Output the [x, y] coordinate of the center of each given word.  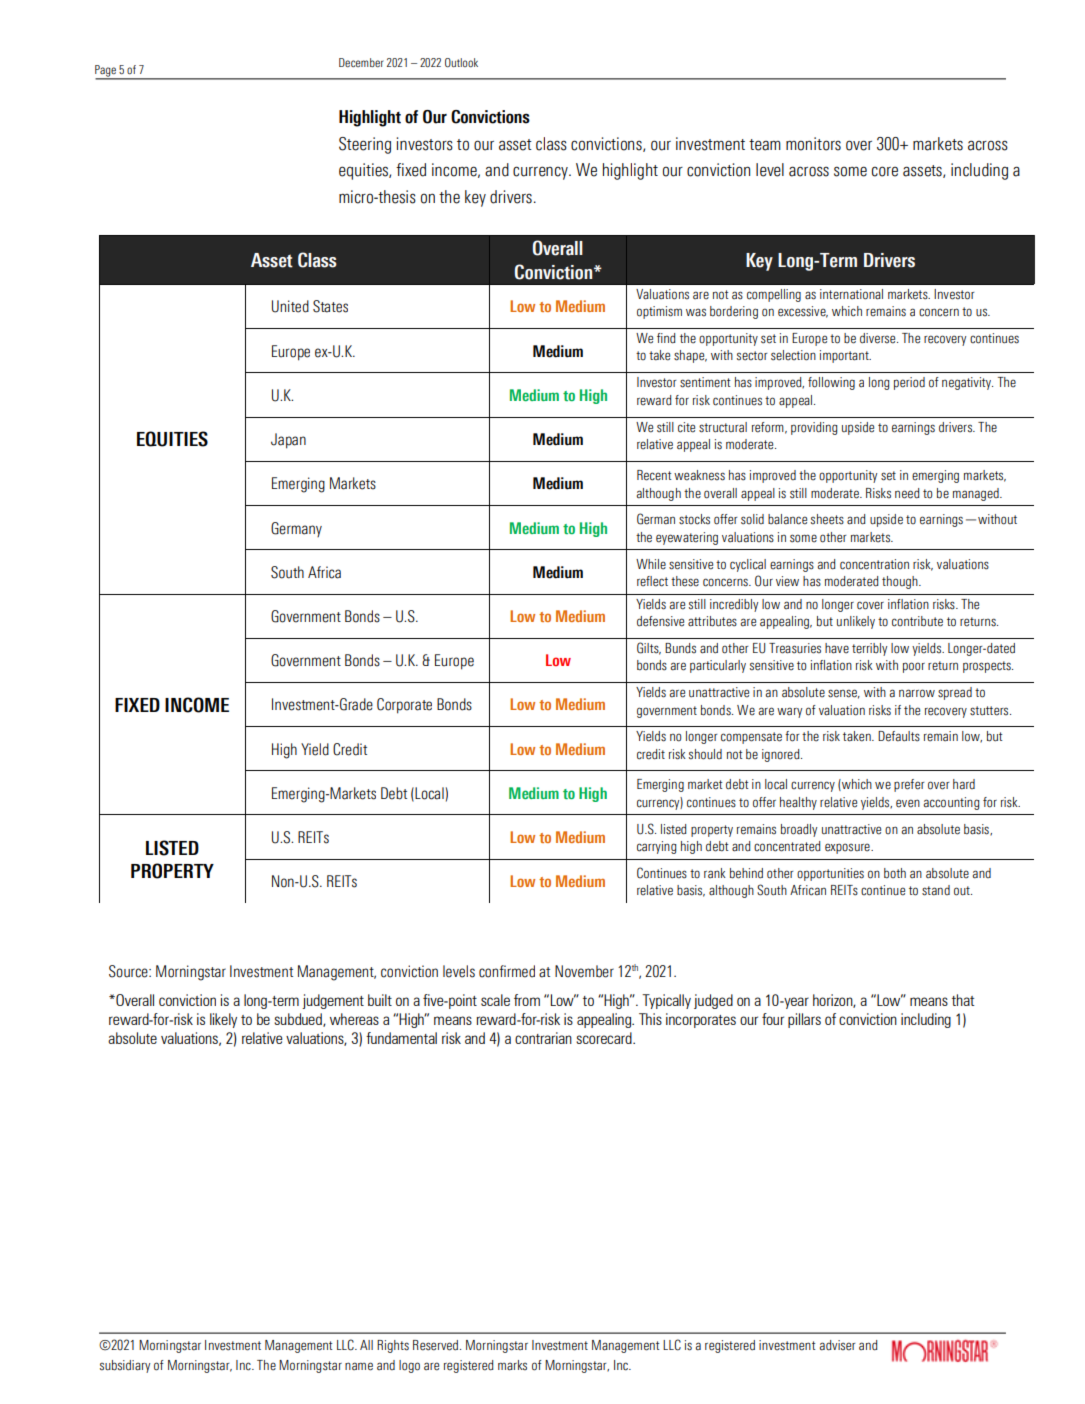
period [909, 383]
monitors [813, 144]
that [963, 1000]
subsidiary [125, 1366]
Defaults [899, 736]
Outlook [461, 62]
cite [686, 427]
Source [129, 971]
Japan [288, 441]
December [361, 62]
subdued [299, 1020]
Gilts [649, 648]
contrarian [543, 1038]
